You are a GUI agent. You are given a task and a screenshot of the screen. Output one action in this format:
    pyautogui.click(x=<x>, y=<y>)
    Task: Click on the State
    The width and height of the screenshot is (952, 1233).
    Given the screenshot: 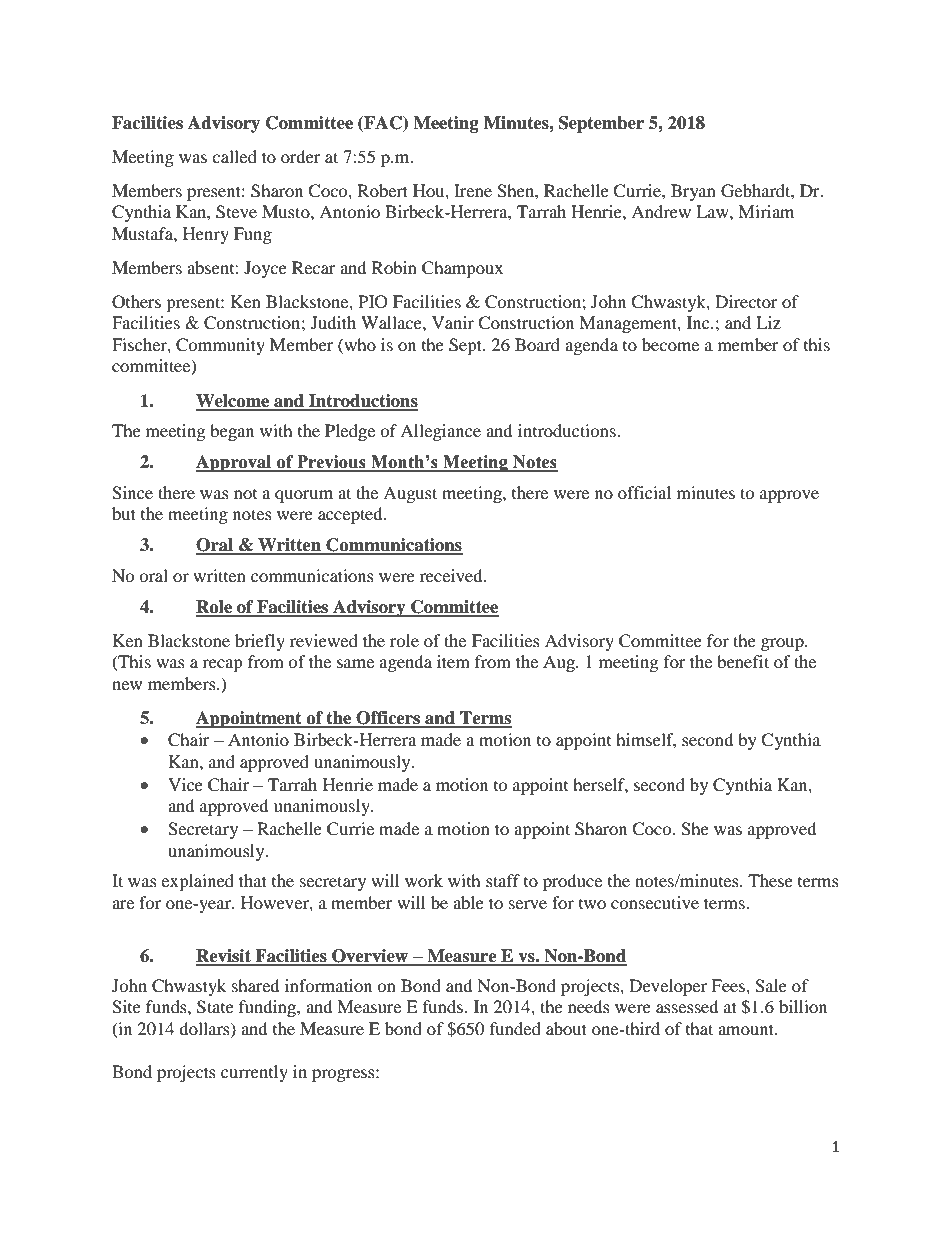 What is the action you would take?
    pyautogui.click(x=215, y=1007)
